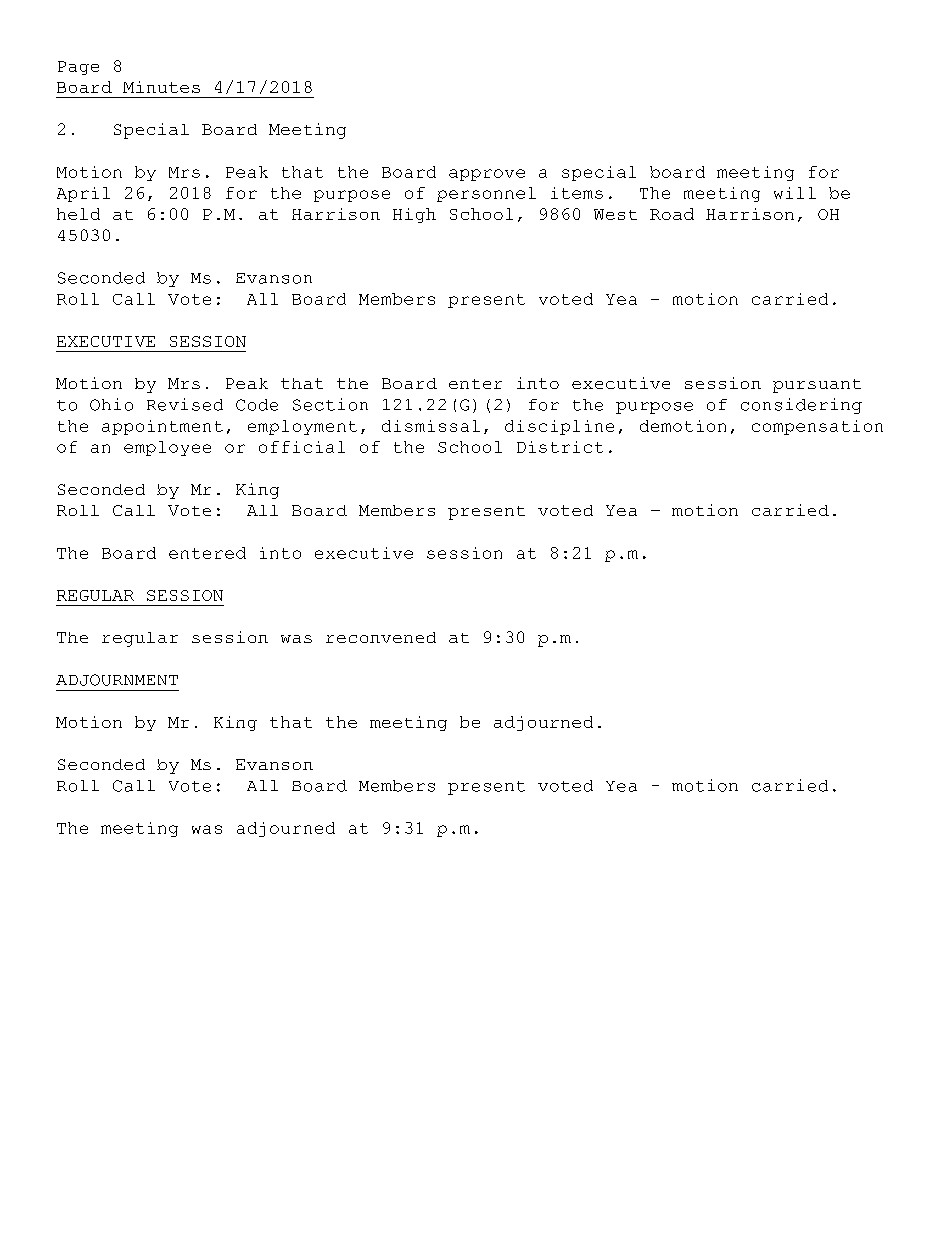 The image size is (952, 1233). What do you see at coordinates (672, 214) in the image?
I see `Road` at bounding box center [672, 214].
